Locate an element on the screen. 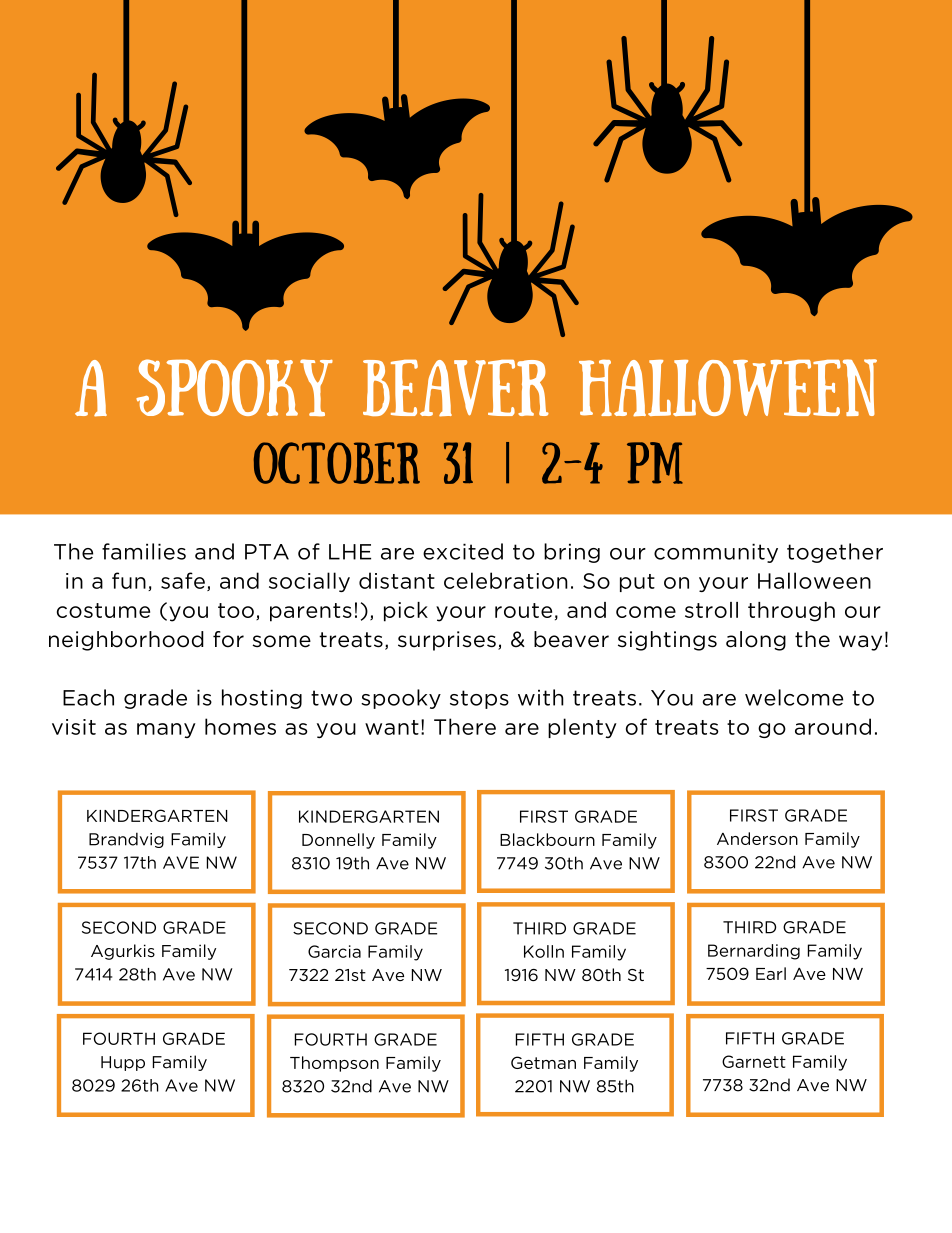 The width and height of the screenshot is (952, 1233). Anderson is located at coordinates (757, 838).
